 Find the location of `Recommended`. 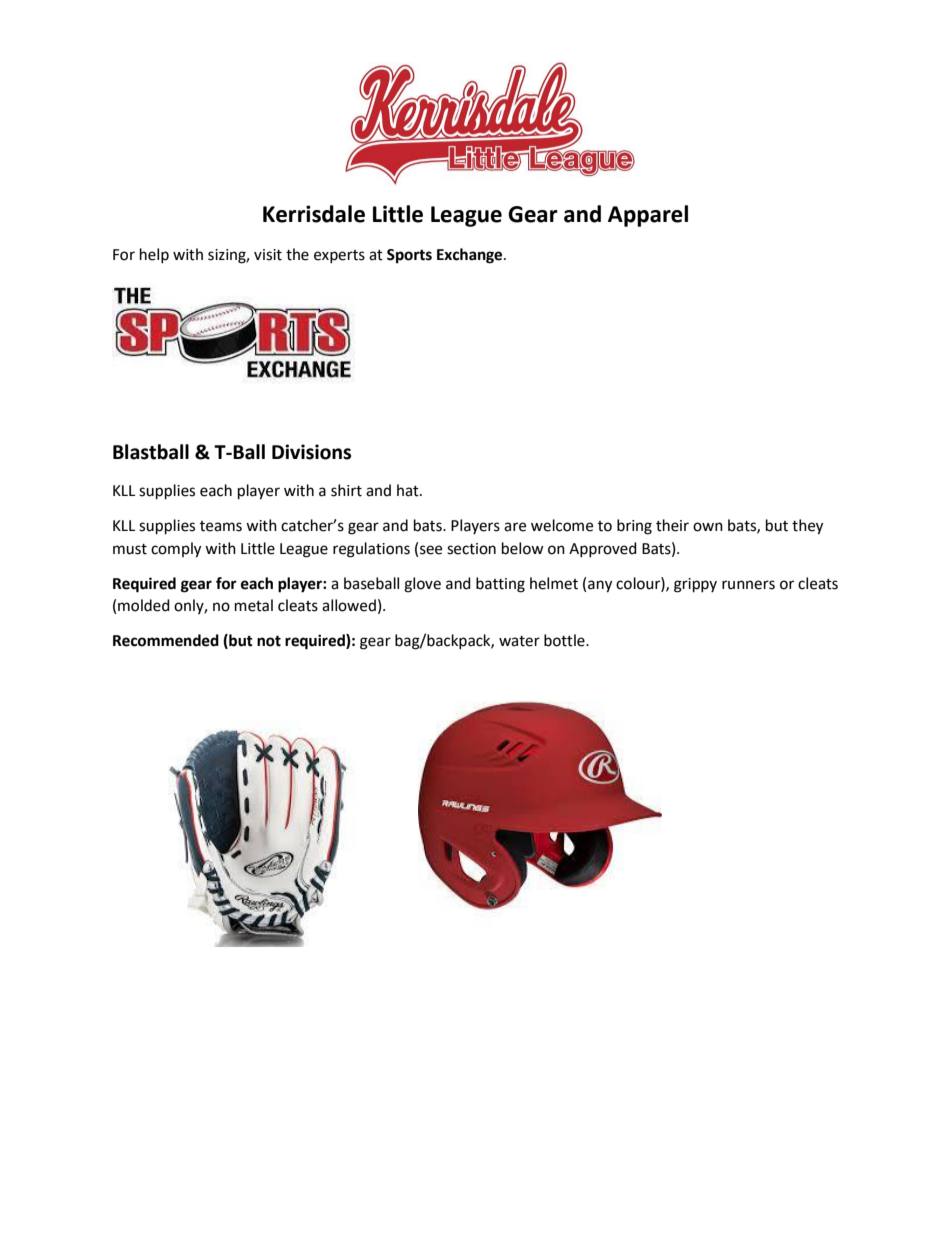

Recommended is located at coordinates (166, 640).
